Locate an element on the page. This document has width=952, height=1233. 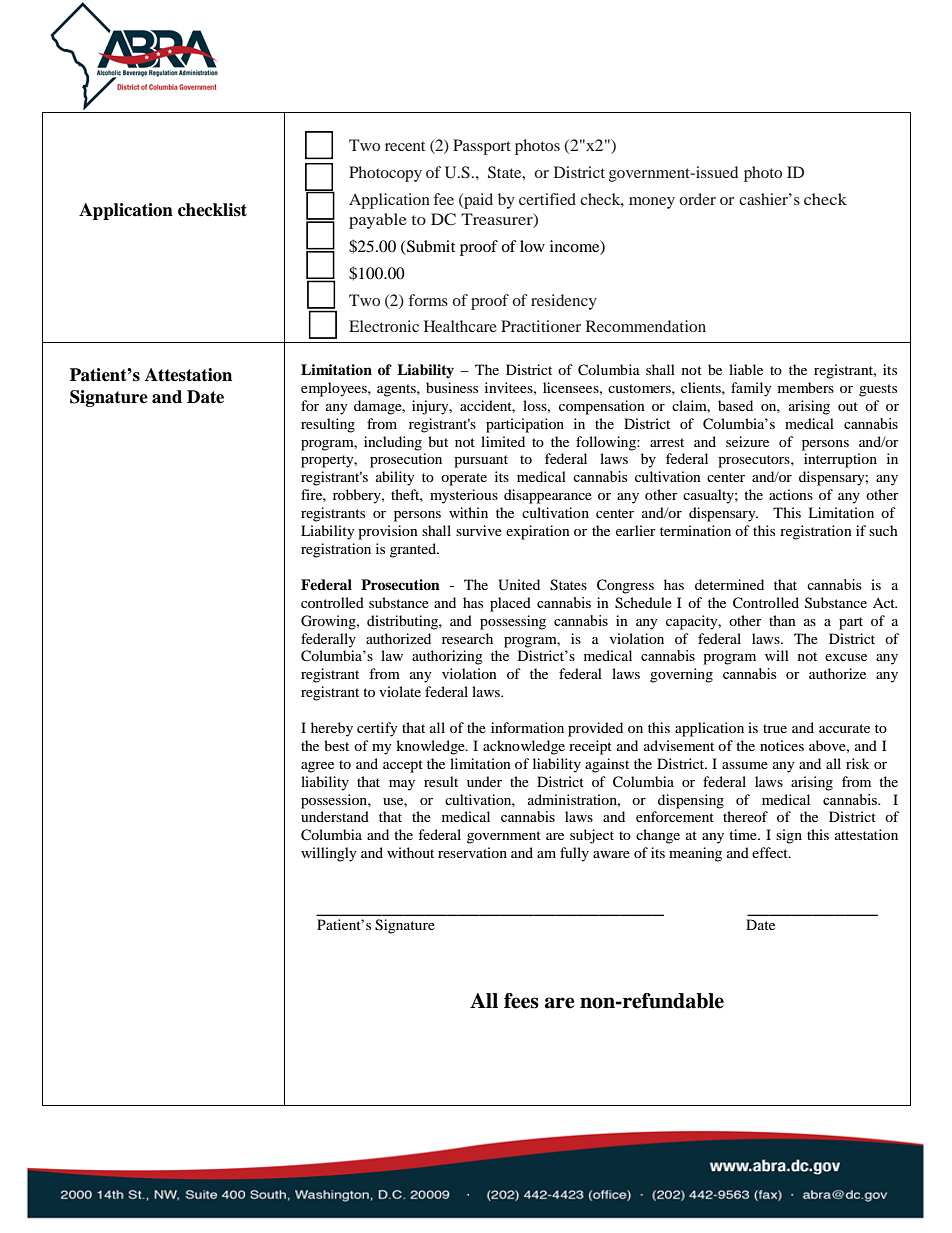
accurate is located at coordinates (844, 728).
